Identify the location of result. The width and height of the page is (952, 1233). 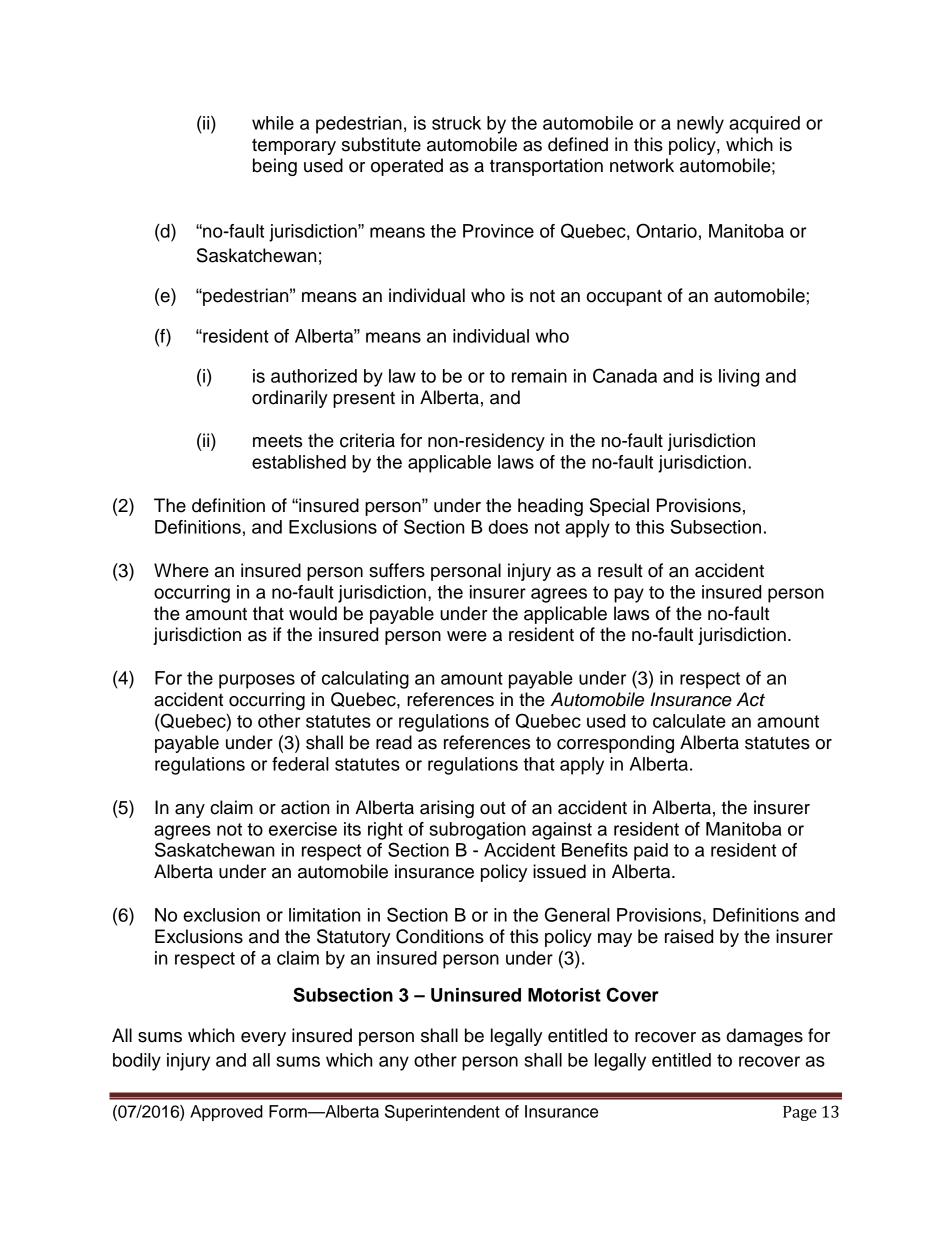
(620, 570).
